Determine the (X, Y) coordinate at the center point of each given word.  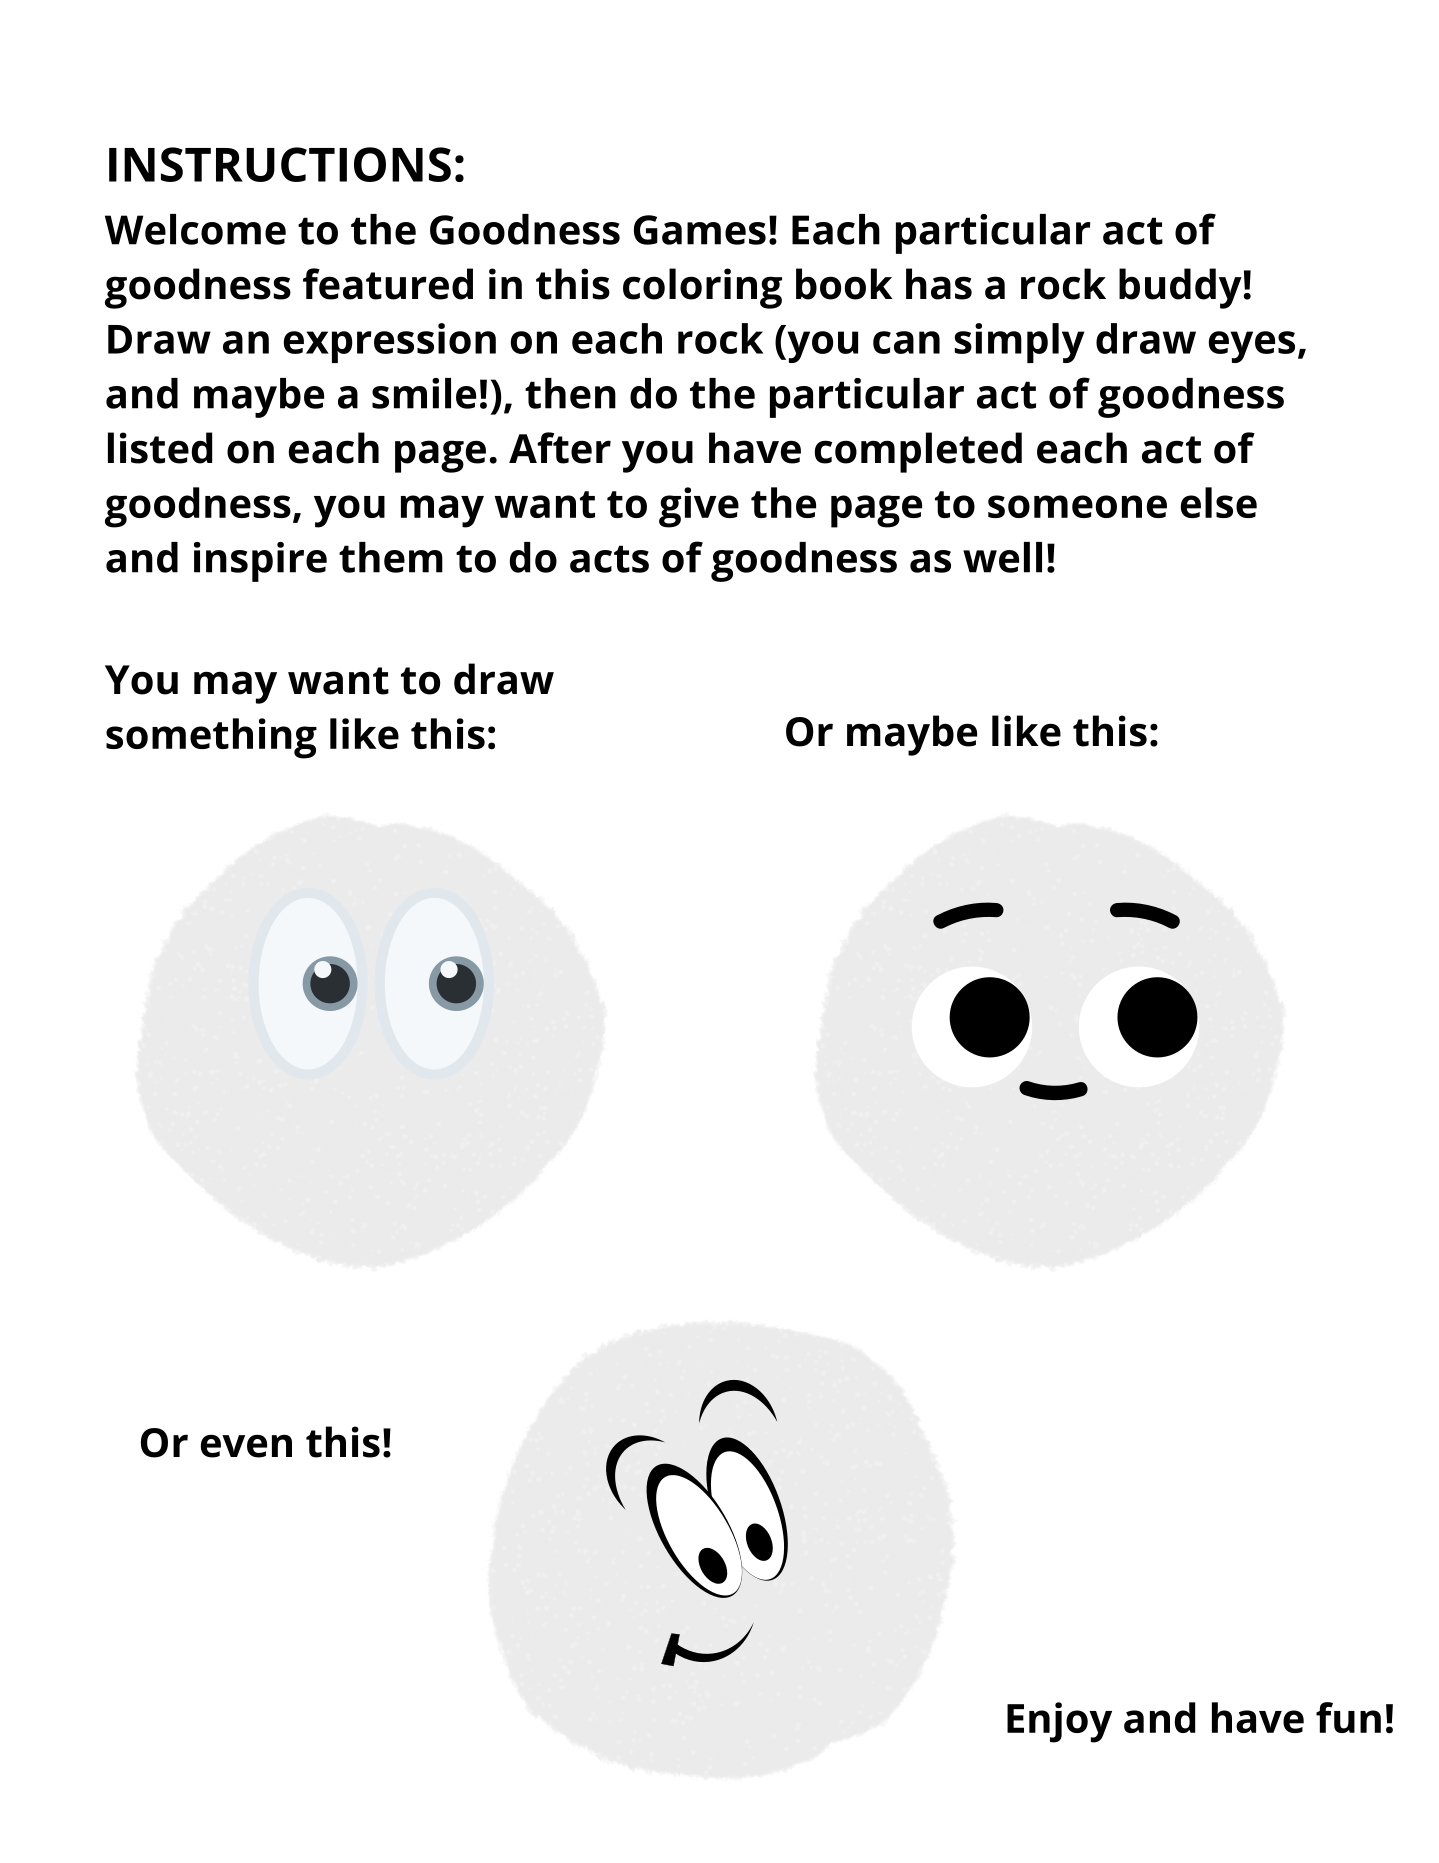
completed (918, 452)
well (1002, 557)
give (699, 507)
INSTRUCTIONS (280, 164)
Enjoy (1059, 1722)
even (246, 1446)
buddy (1180, 288)
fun (1348, 1717)
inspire (260, 562)
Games (700, 230)
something (211, 738)
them (391, 557)
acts (609, 559)
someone (1077, 506)
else (1219, 502)
